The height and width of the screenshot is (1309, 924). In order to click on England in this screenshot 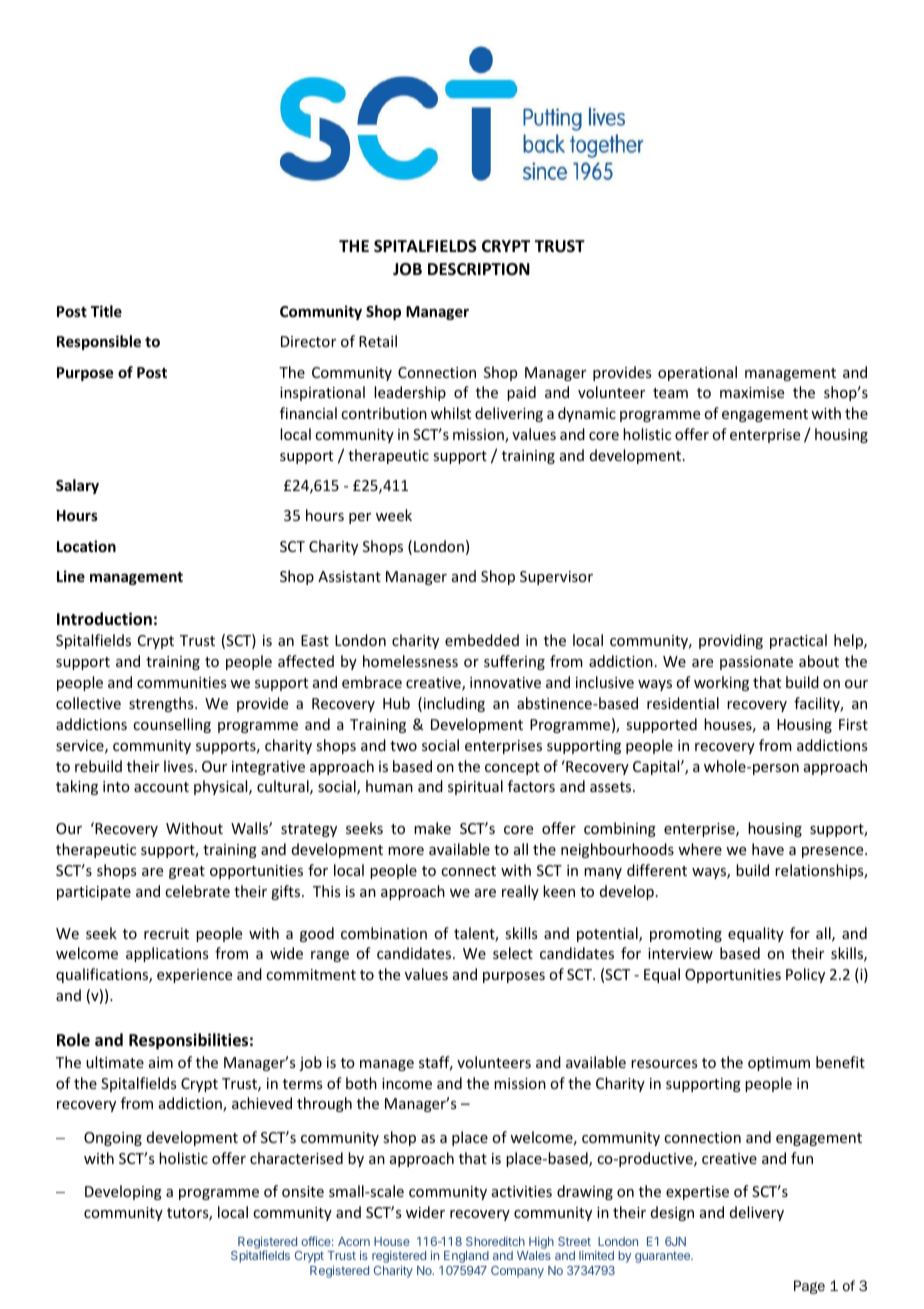, I will do `click(466, 1257)`.
